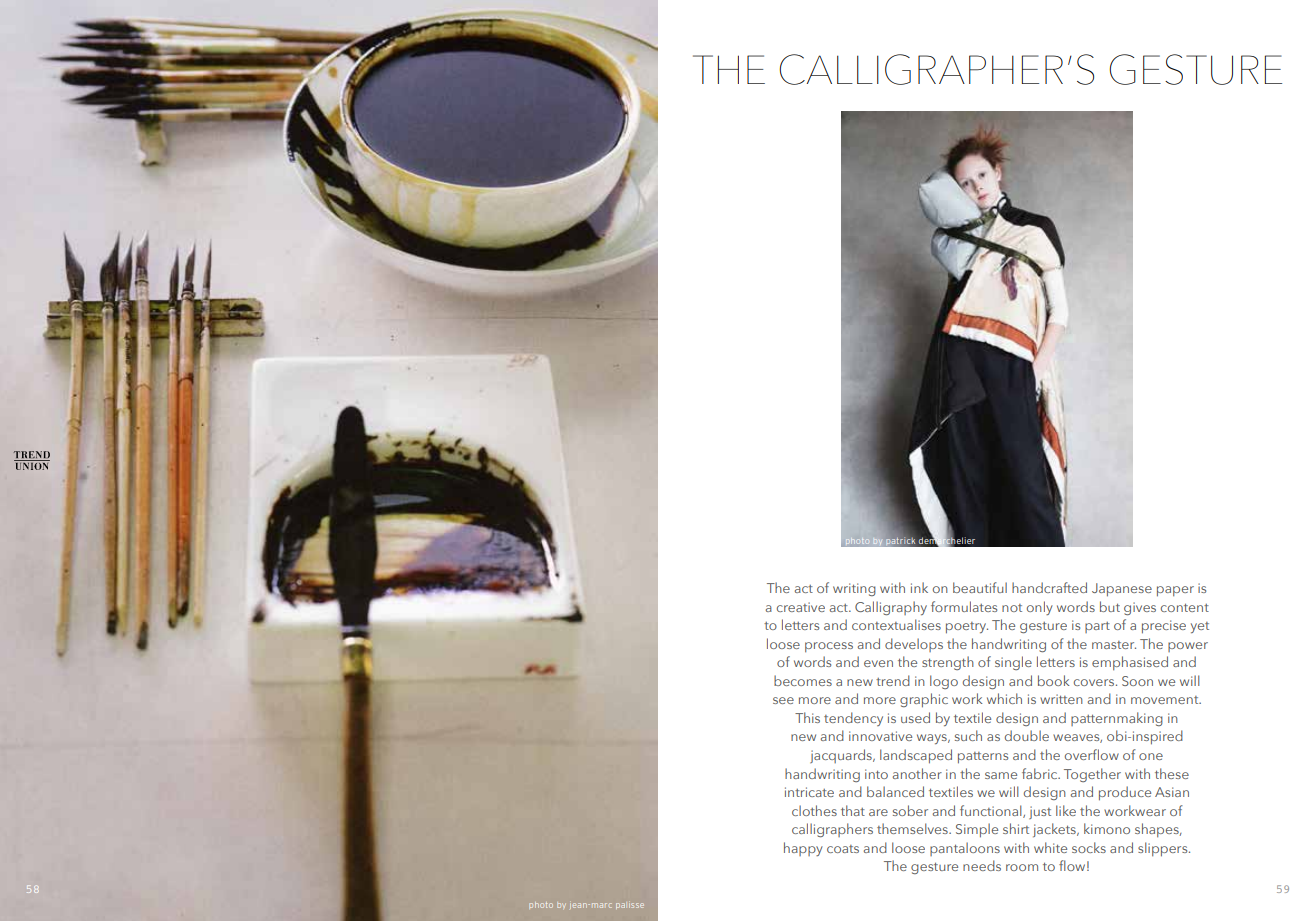  What do you see at coordinates (803, 680) in the page?
I see `becomes` at bounding box center [803, 680].
